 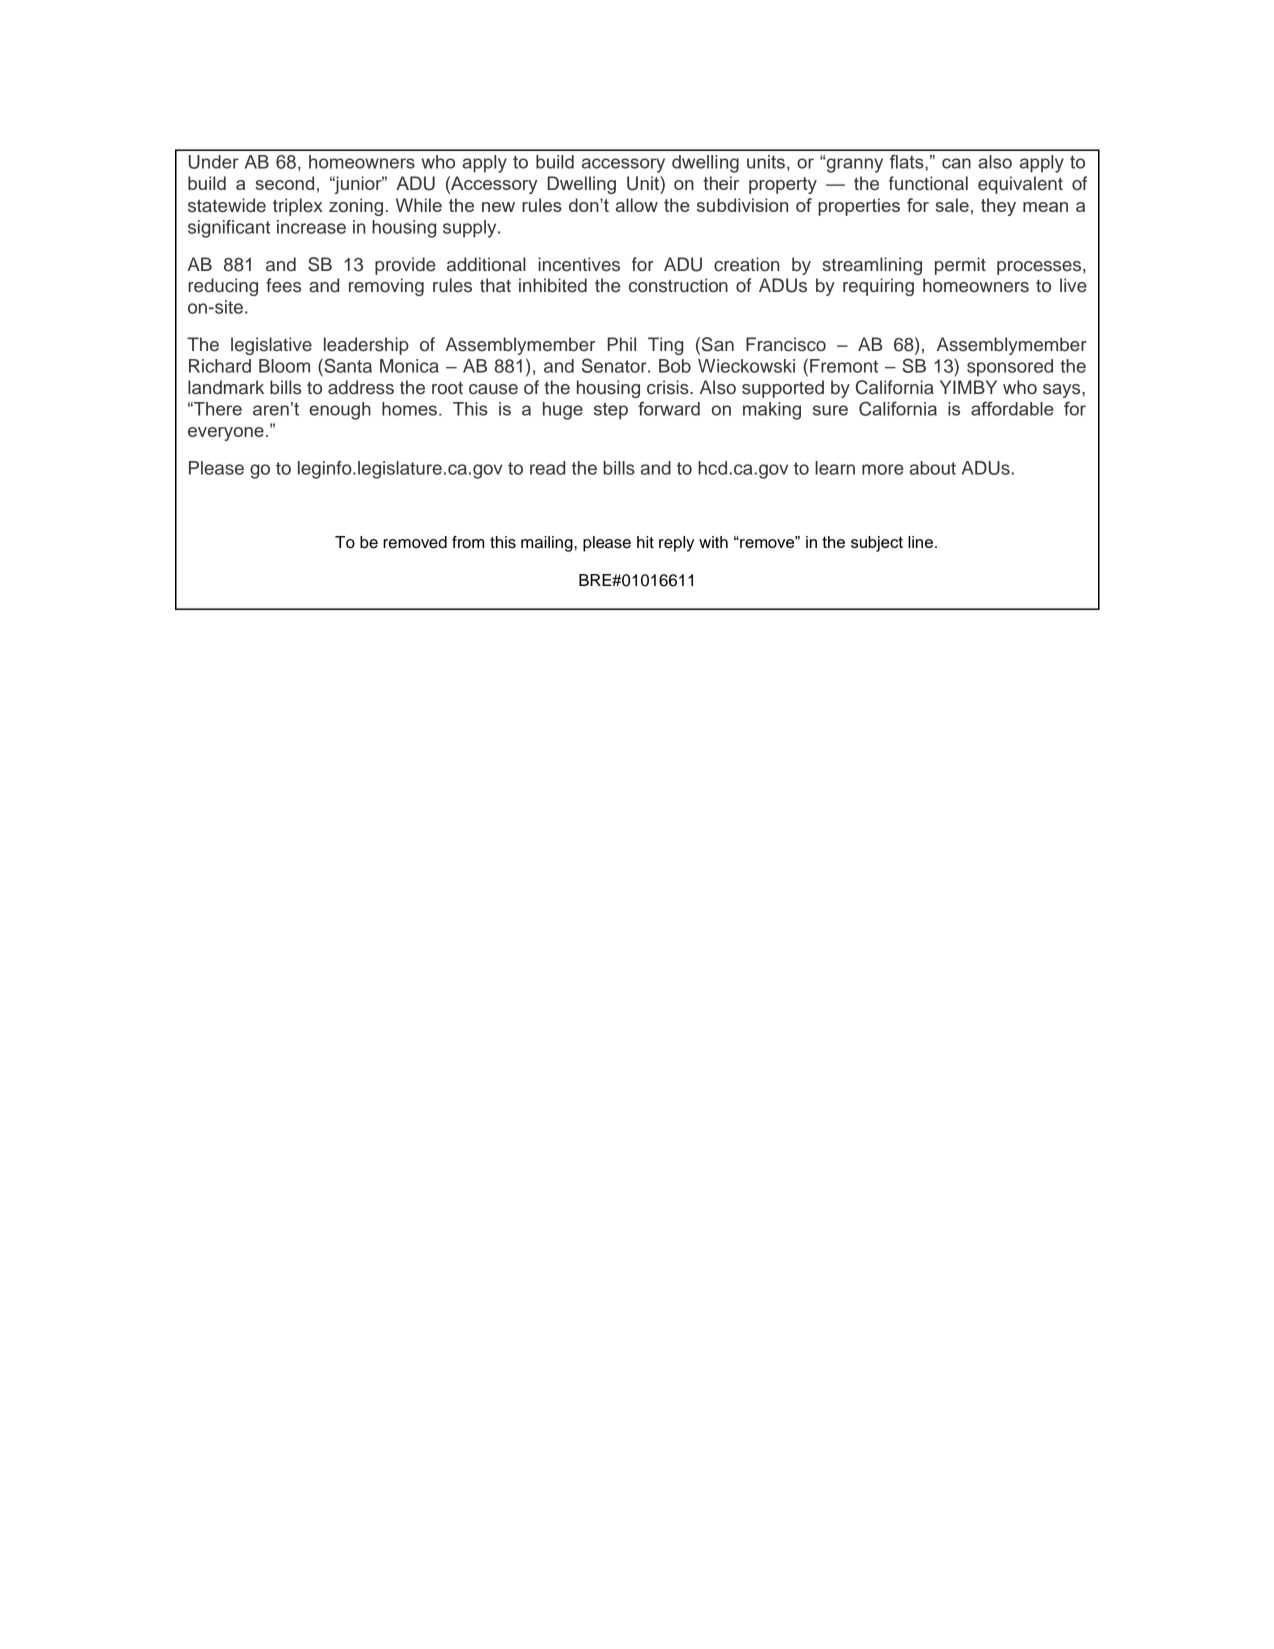 What do you see at coordinates (611, 411) in the screenshot?
I see `step` at bounding box center [611, 411].
